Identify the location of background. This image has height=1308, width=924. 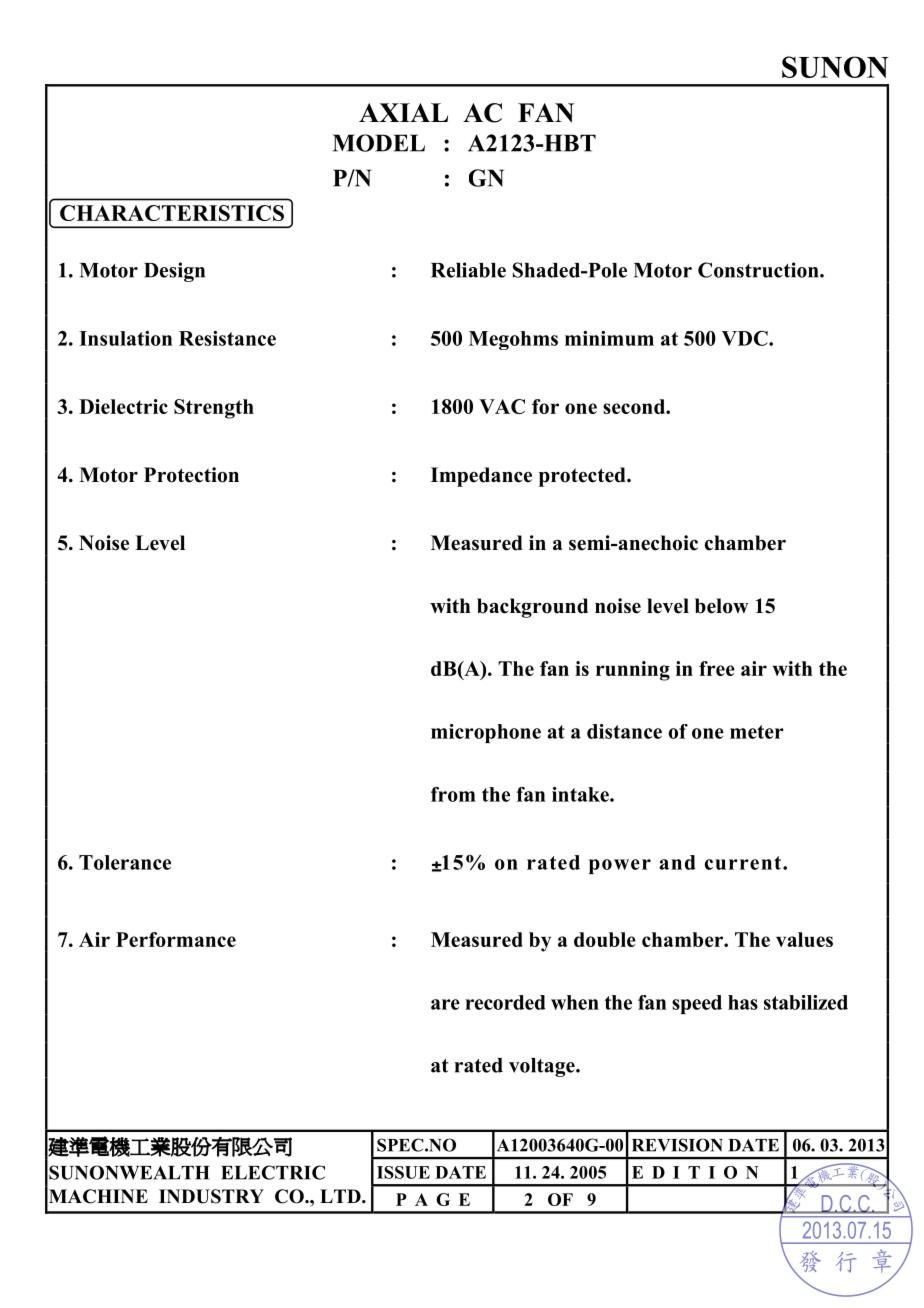
(532, 608).
